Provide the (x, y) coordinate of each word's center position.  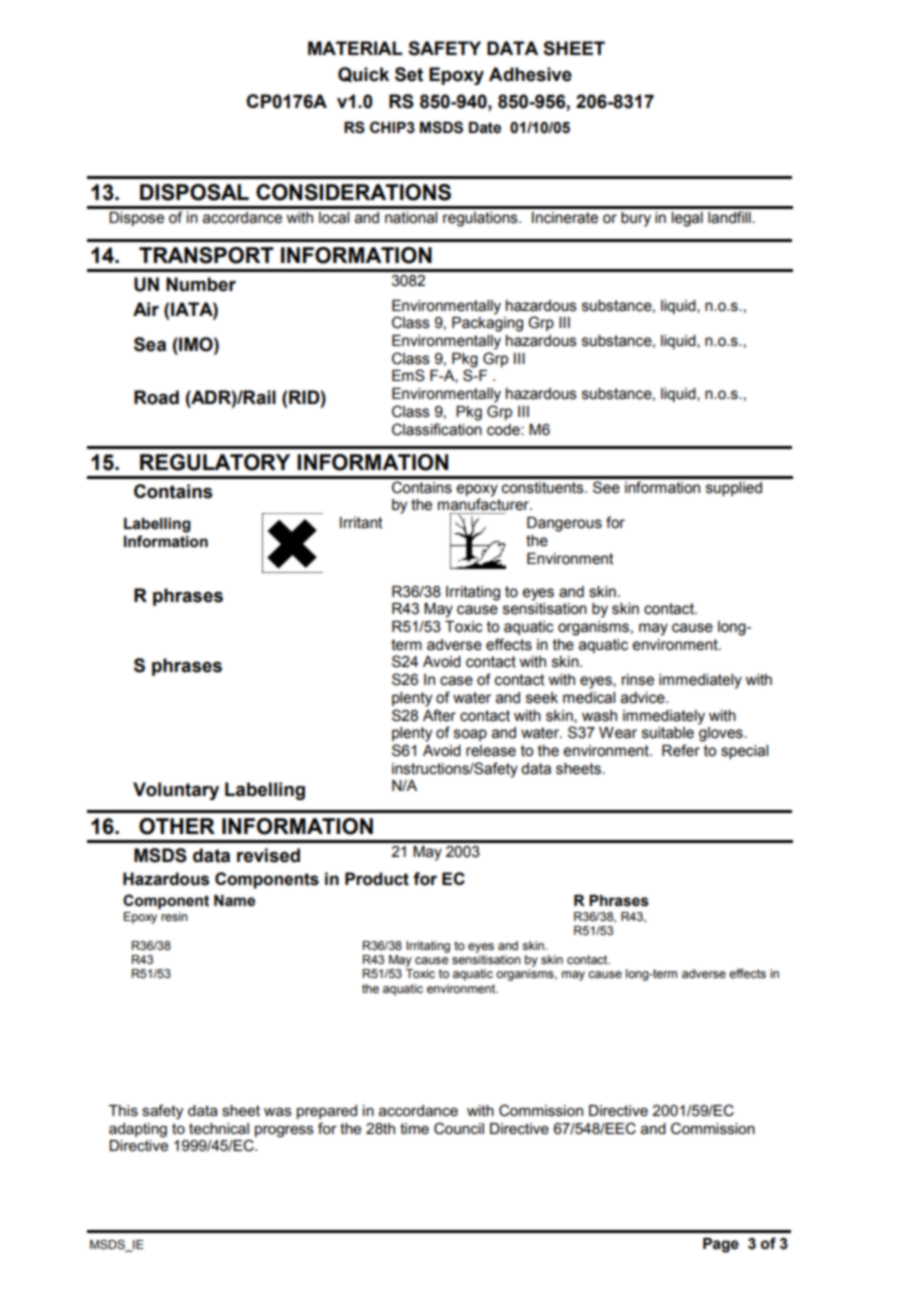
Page (721, 1245)
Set (409, 74)
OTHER (177, 826)
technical (219, 1128)
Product (377, 879)
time (414, 1128)
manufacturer (484, 504)
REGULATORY (215, 462)
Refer (681, 750)
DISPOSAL (194, 192)
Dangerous (564, 524)
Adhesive (530, 74)
